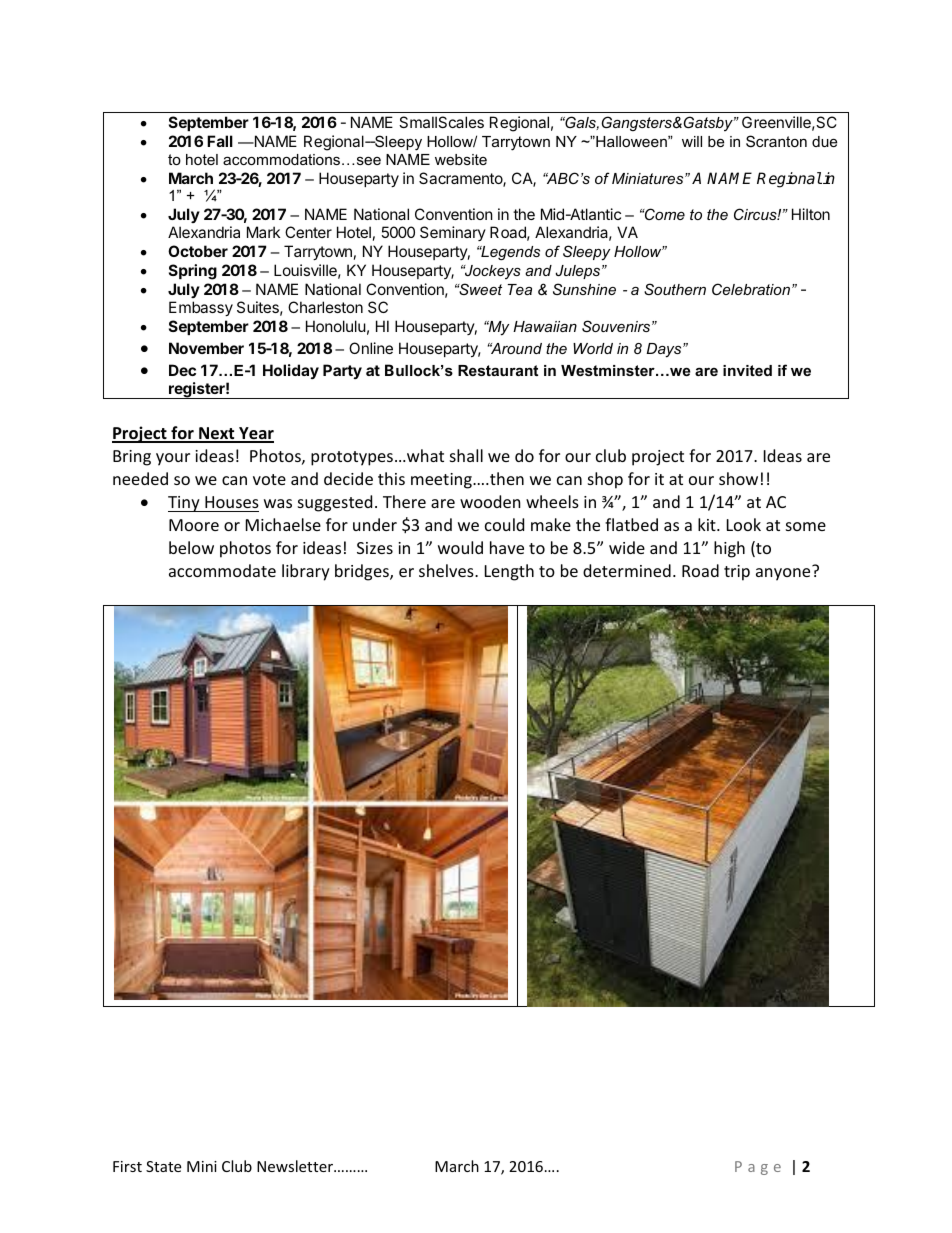 The width and height of the screenshot is (952, 1233). I want to click on Length, so click(509, 572).
